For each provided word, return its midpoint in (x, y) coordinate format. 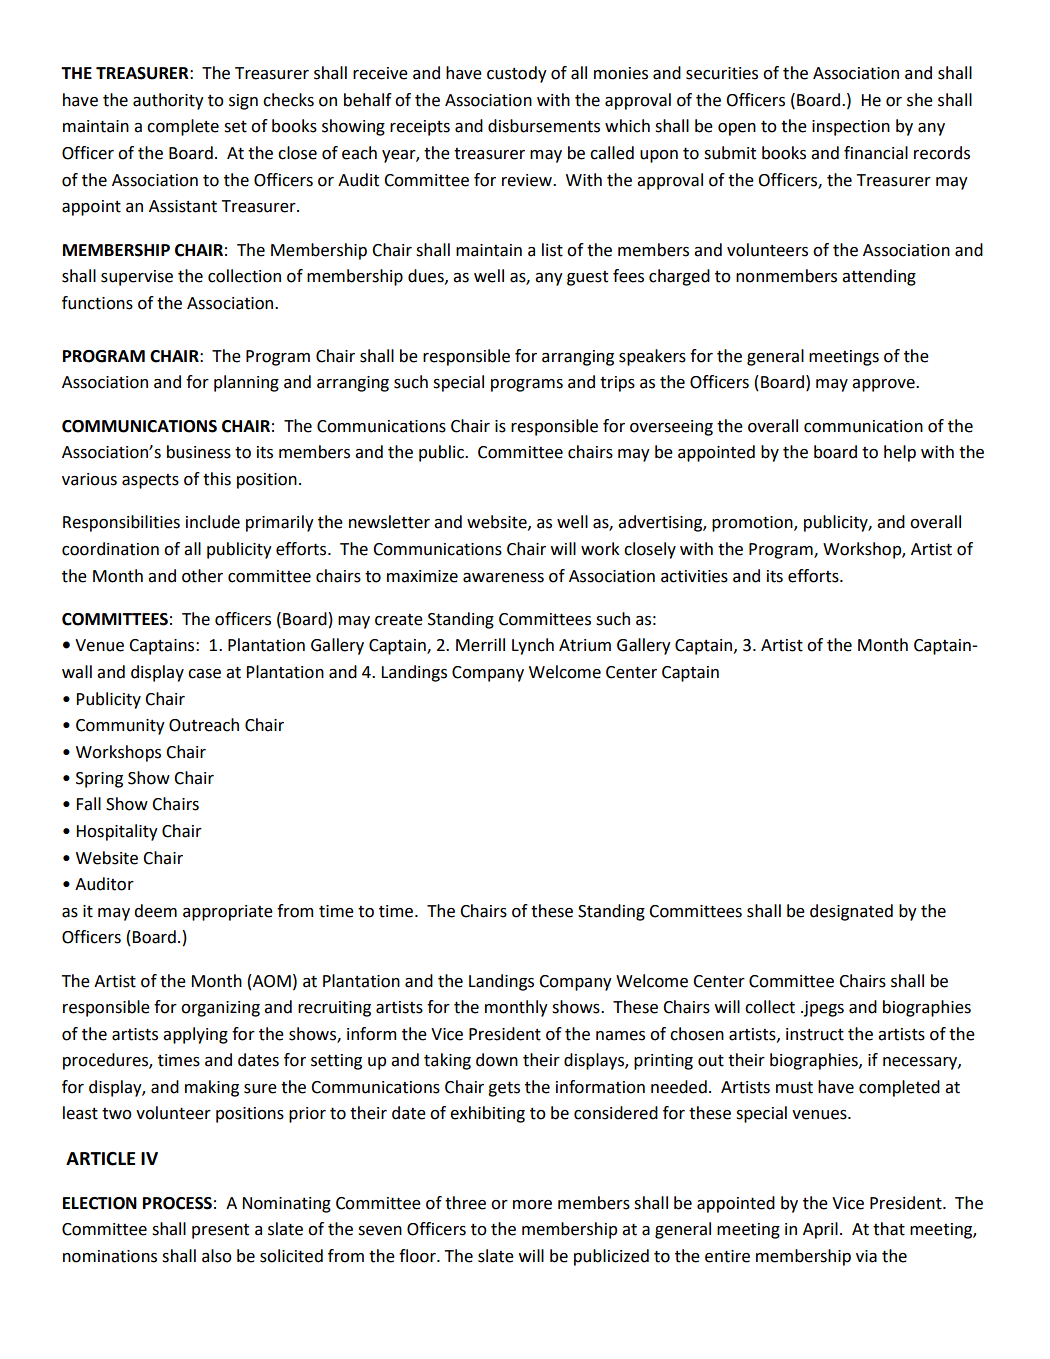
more (532, 1205)
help (900, 453)
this (217, 479)
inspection (851, 128)
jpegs (823, 1009)
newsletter (389, 522)
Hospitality (117, 832)
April (820, 1230)
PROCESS (177, 1203)
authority (168, 101)
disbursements (544, 126)
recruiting (334, 1009)
